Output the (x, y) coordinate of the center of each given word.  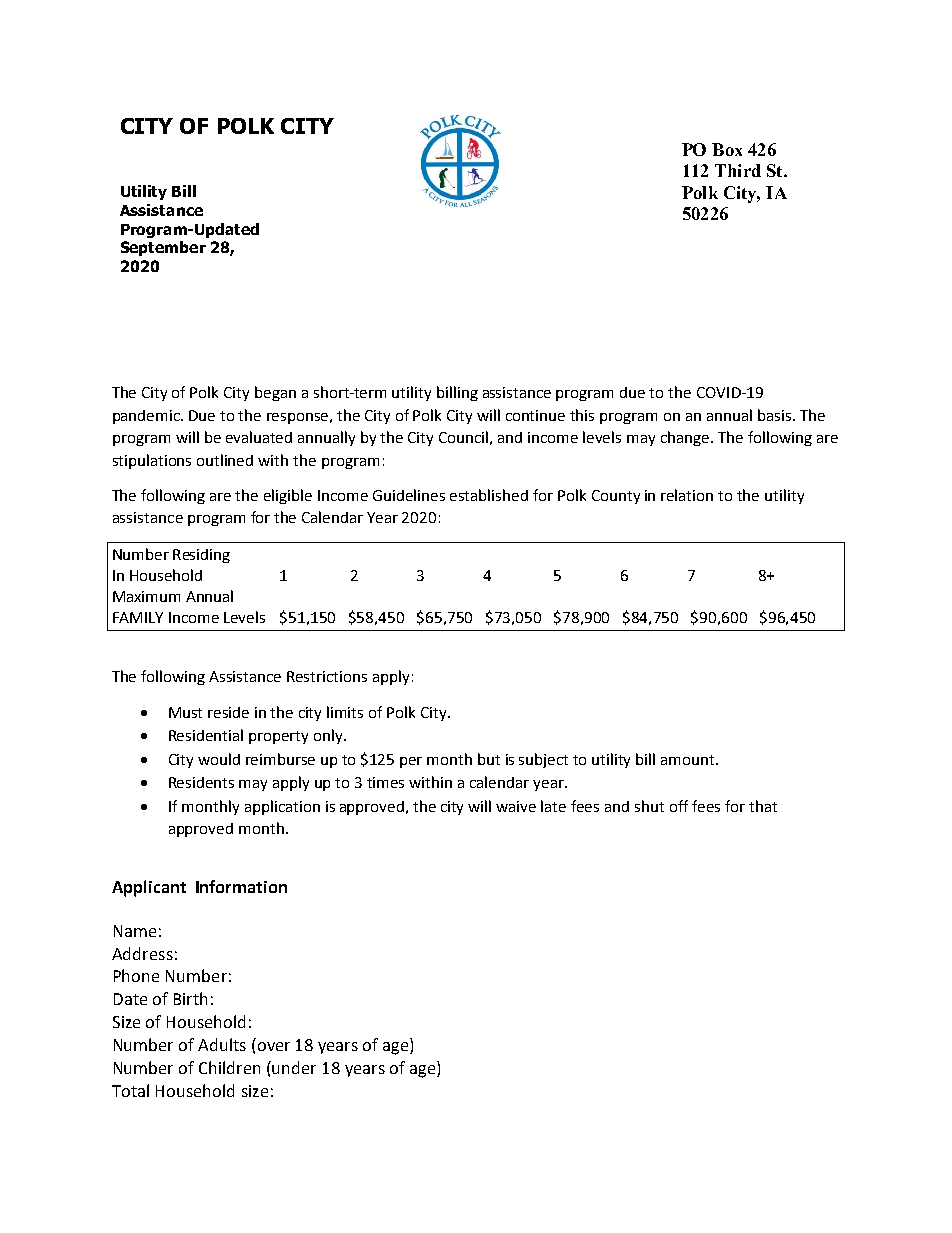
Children (229, 1067)
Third (738, 170)
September (163, 248)
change (685, 438)
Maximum (146, 596)
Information (241, 886)
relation (687, 495)
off (679, 806)
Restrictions (327, 676)
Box (727, 149)
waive (516, 806)
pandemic (148, 417)
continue (535, 415)
